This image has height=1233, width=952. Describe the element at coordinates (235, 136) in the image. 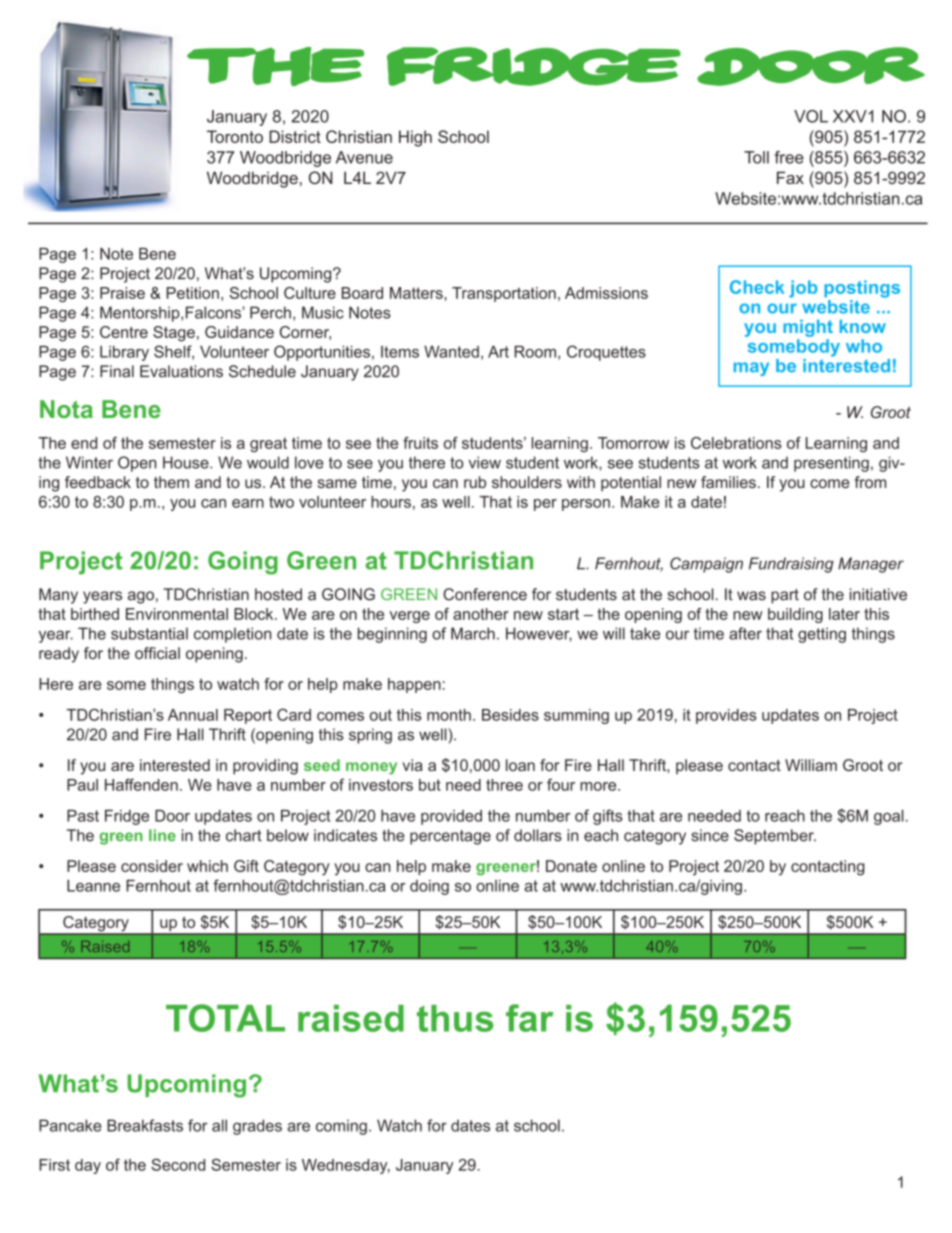

I see `Toronto` at that location.
